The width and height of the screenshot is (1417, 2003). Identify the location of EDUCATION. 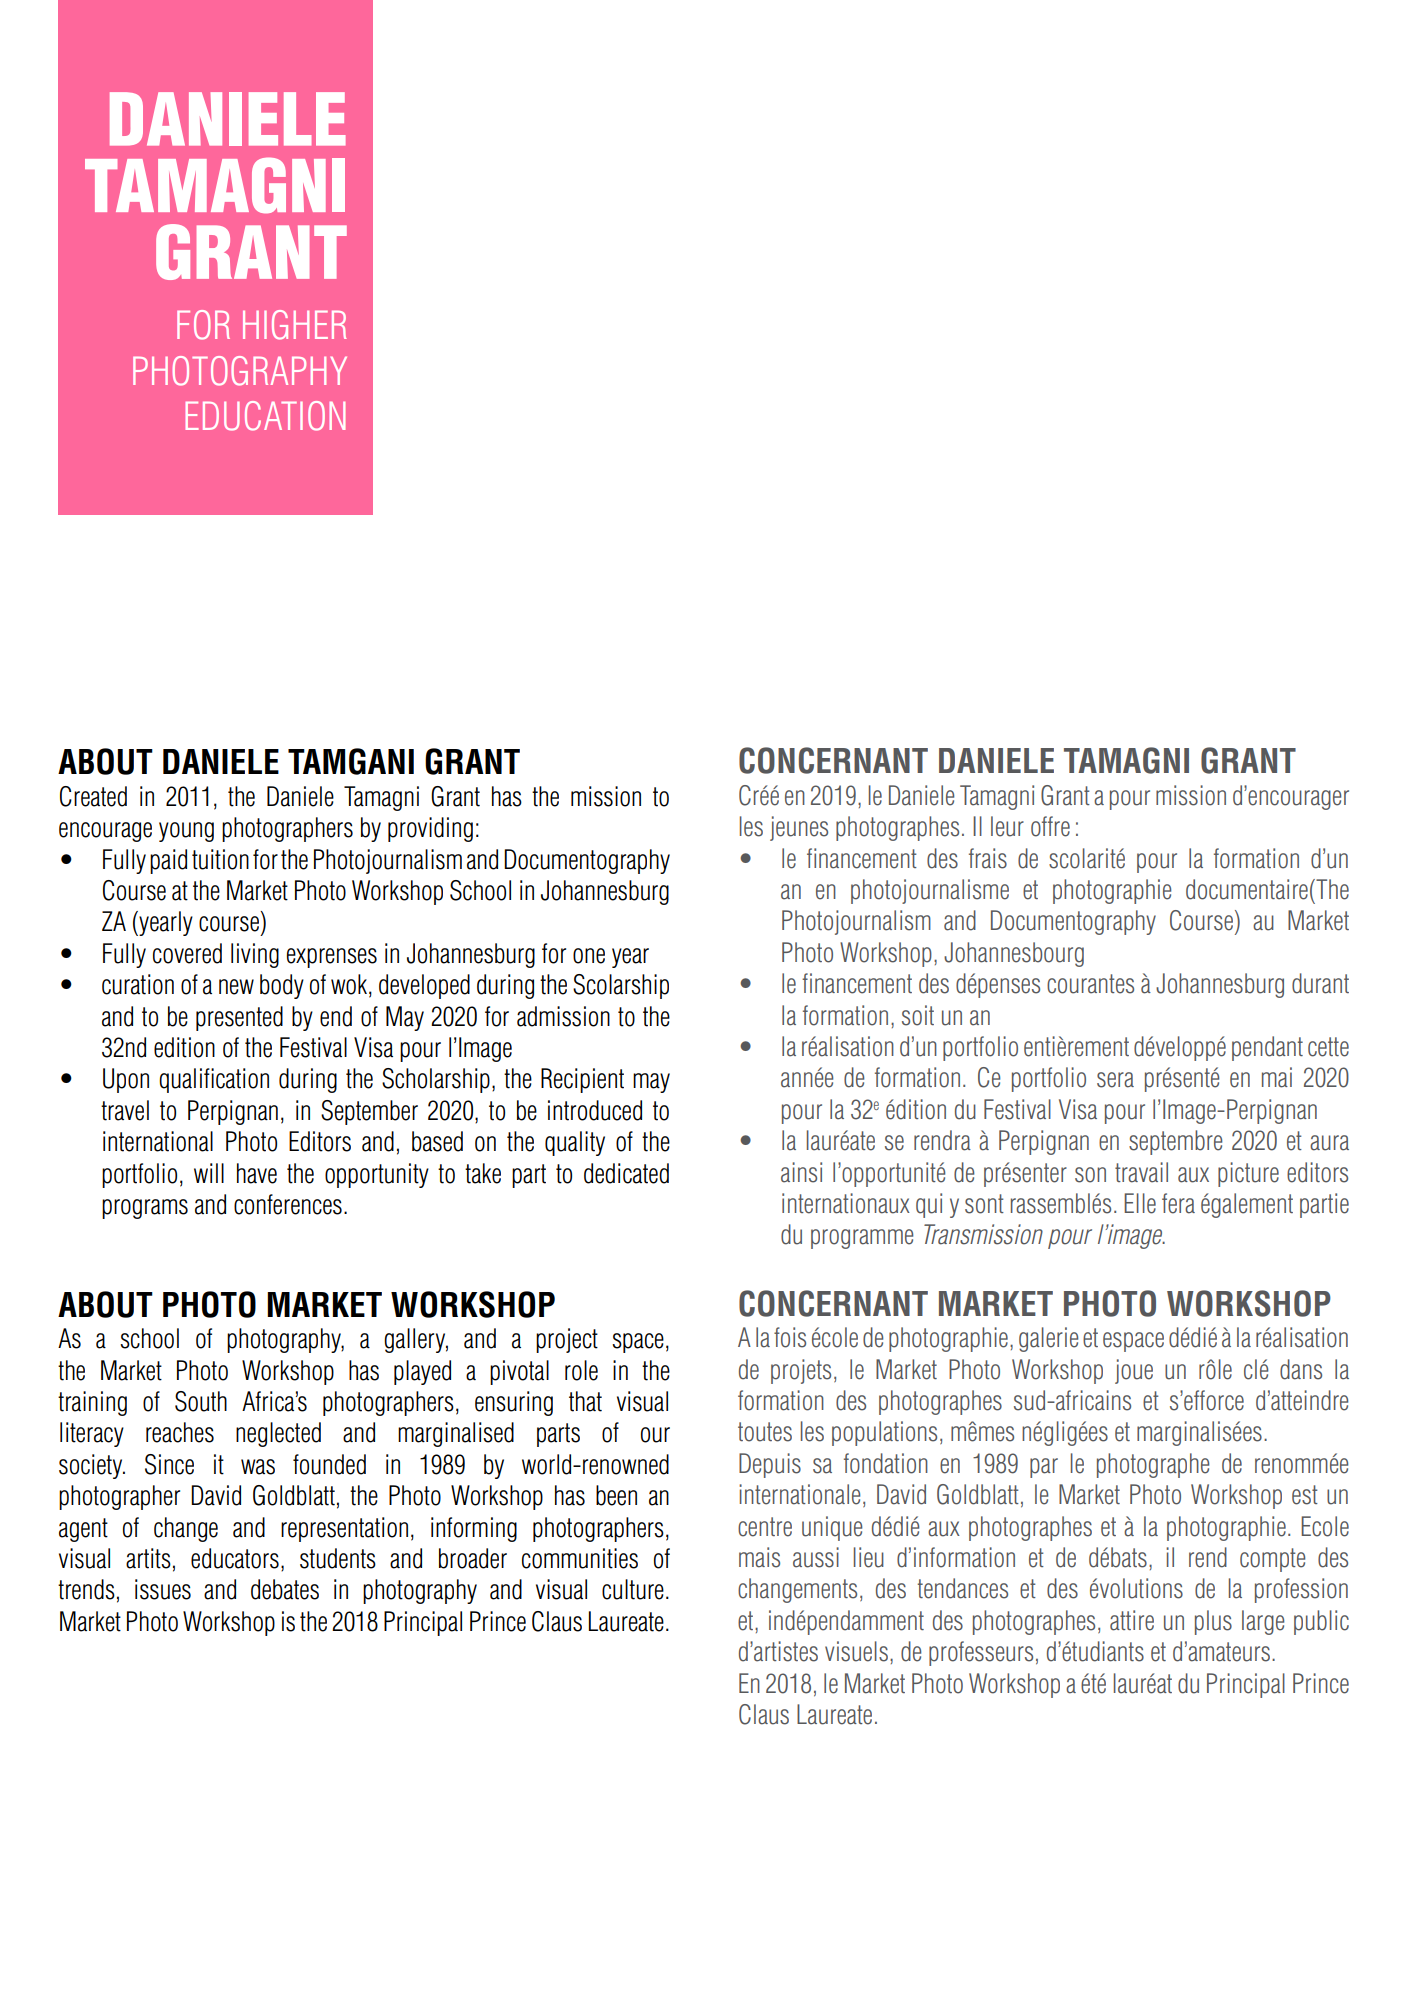
(265, 416).
